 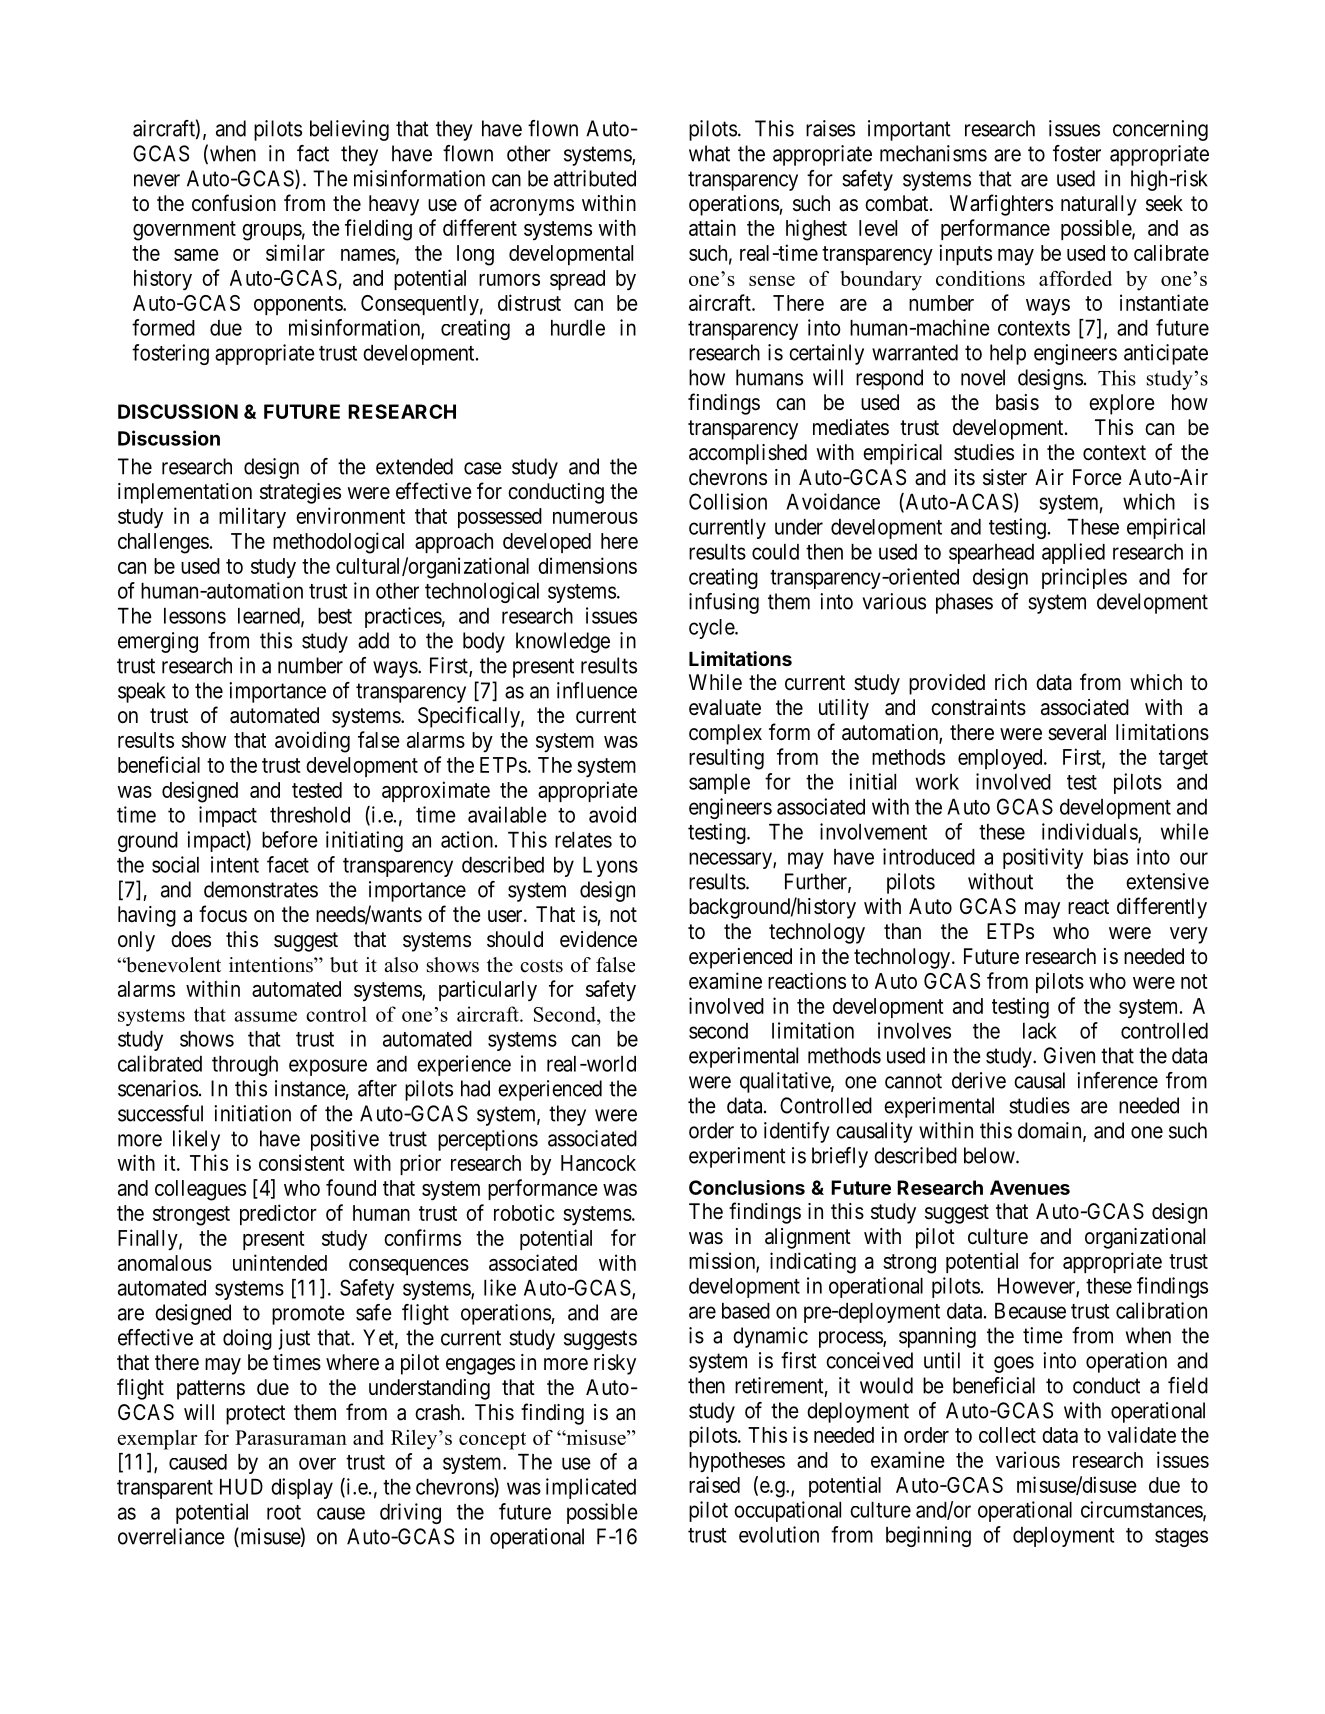 What do you see at coordinates (1090, 832) in the screenshot?
I see `individuals` at bounding box center [1090, 832].
